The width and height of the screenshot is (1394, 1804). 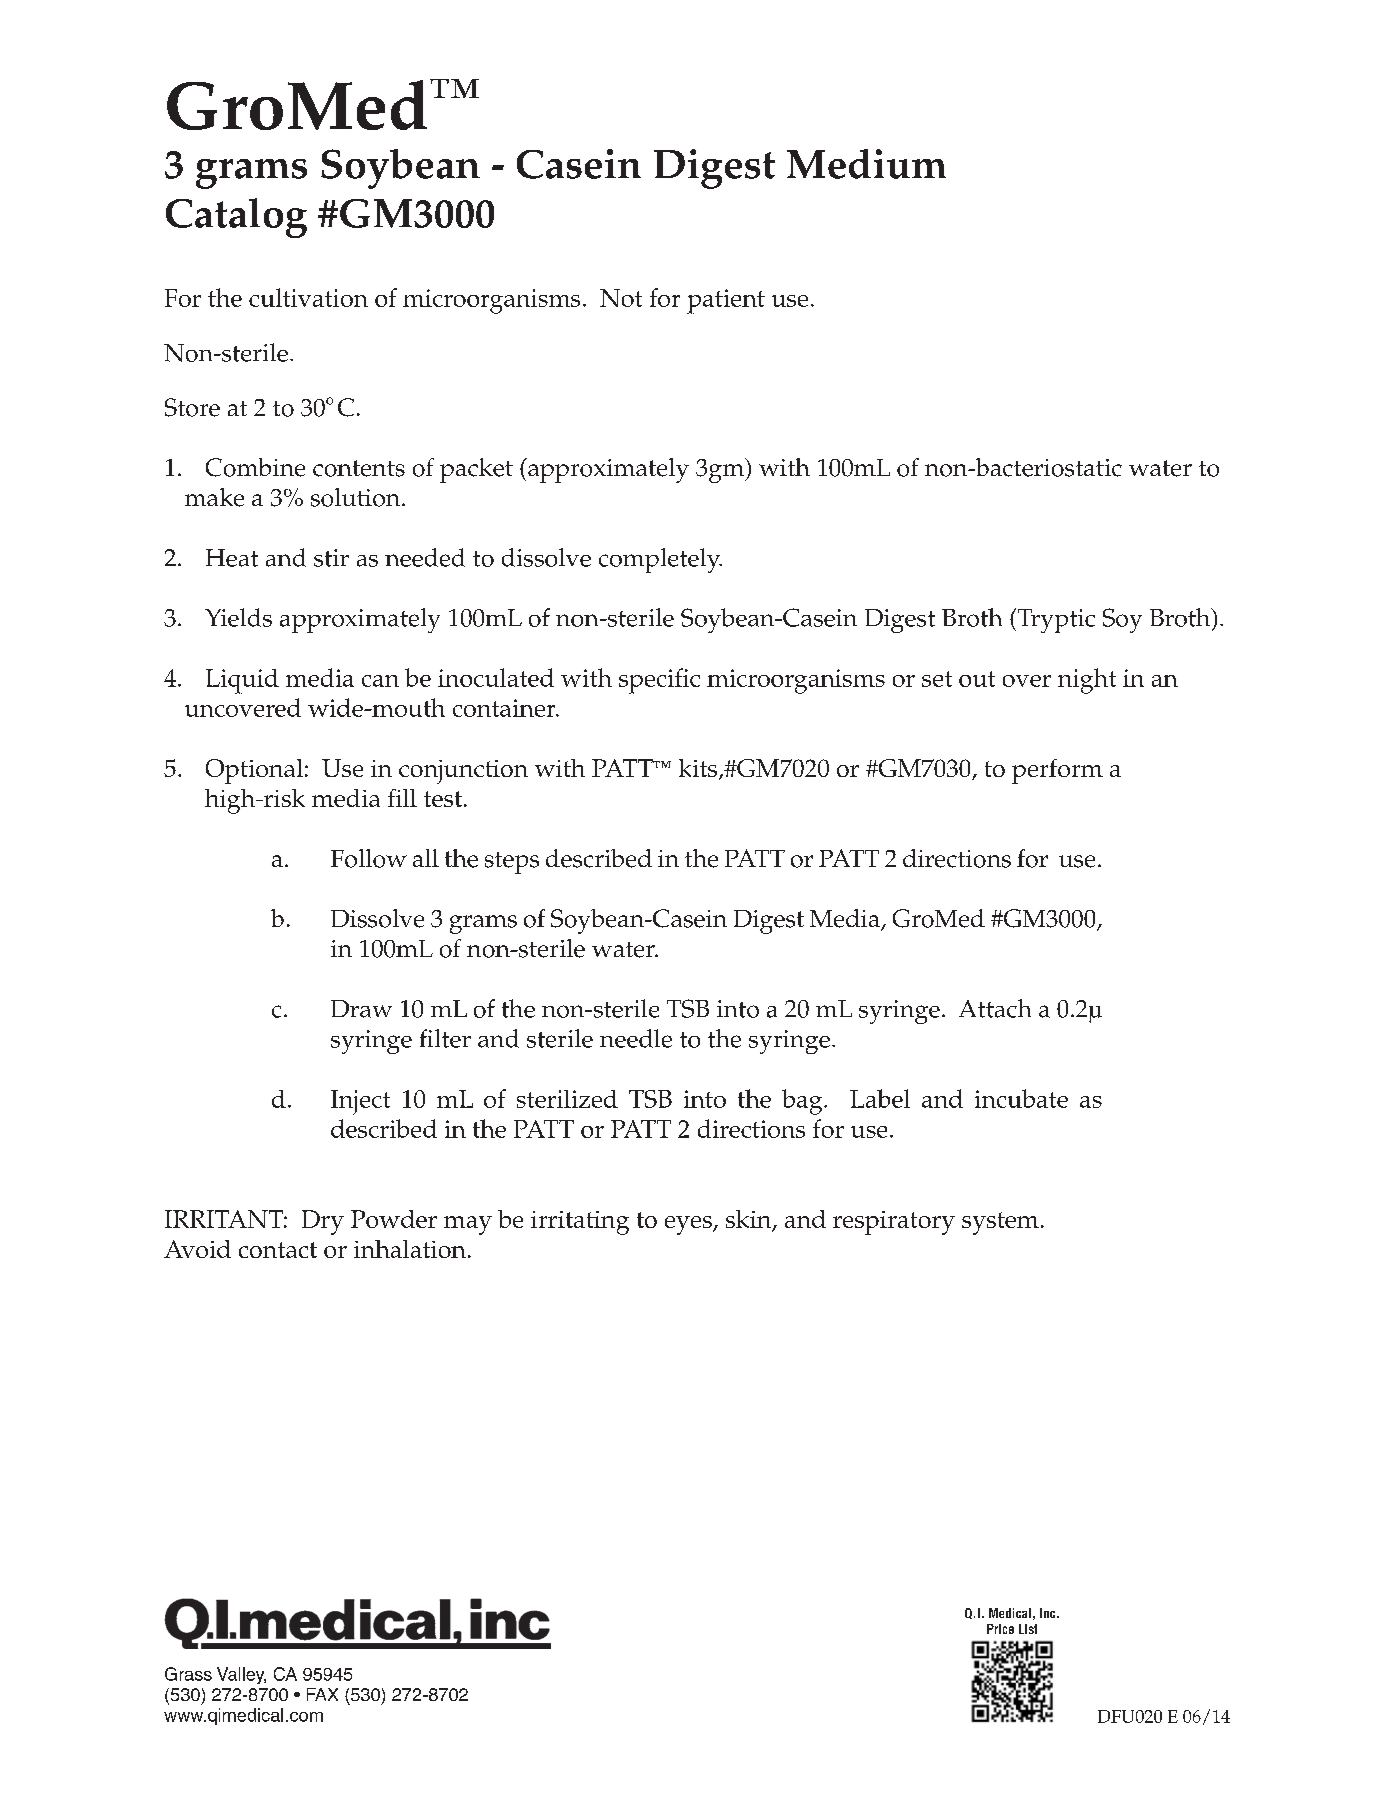 I want to click on Follow, so click(x=369, y=858).
